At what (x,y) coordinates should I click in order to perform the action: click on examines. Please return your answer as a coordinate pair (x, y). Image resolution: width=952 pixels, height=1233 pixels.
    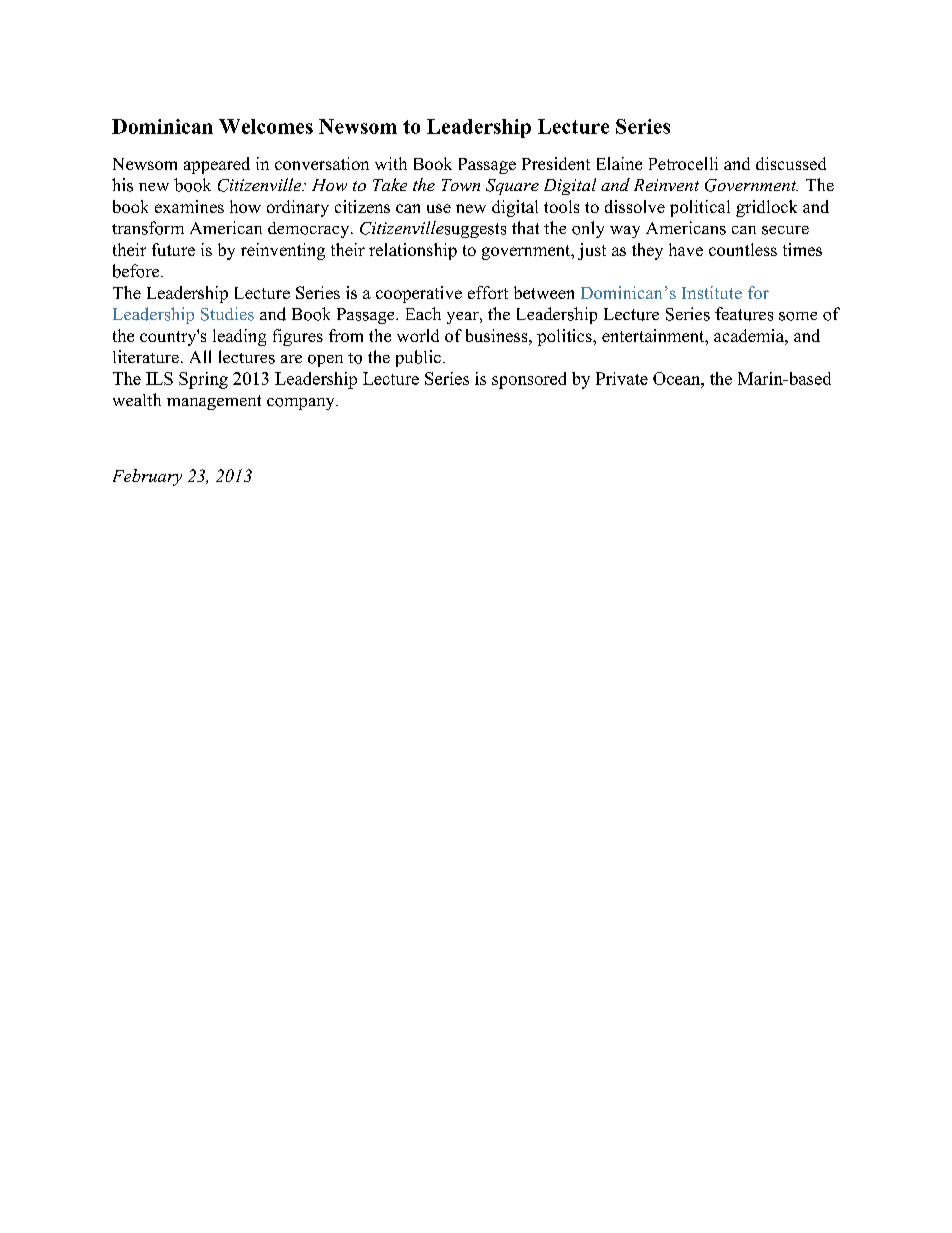
    Looking at the image, I should click on (189, 206).
